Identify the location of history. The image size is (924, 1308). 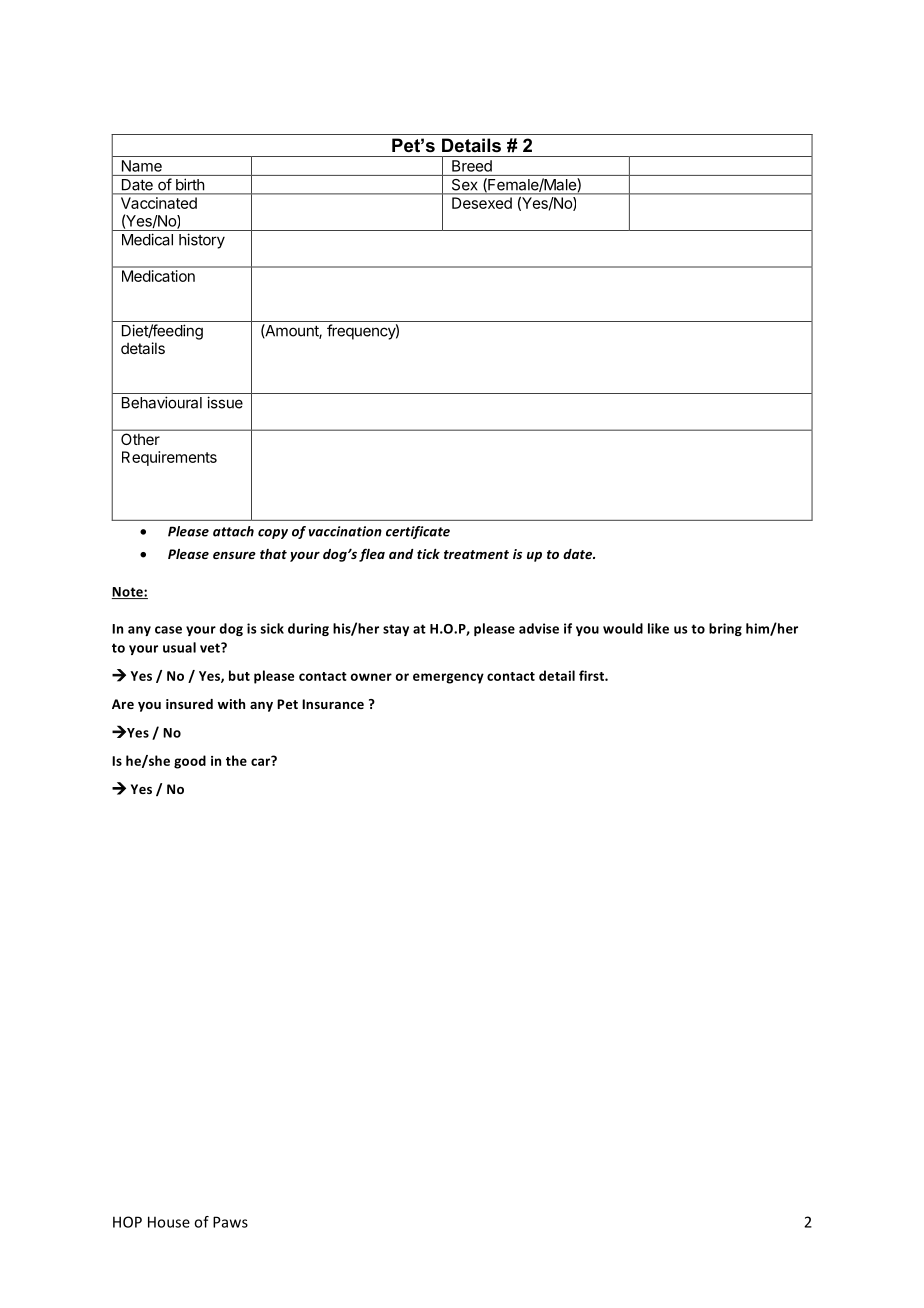
(202, 241).
